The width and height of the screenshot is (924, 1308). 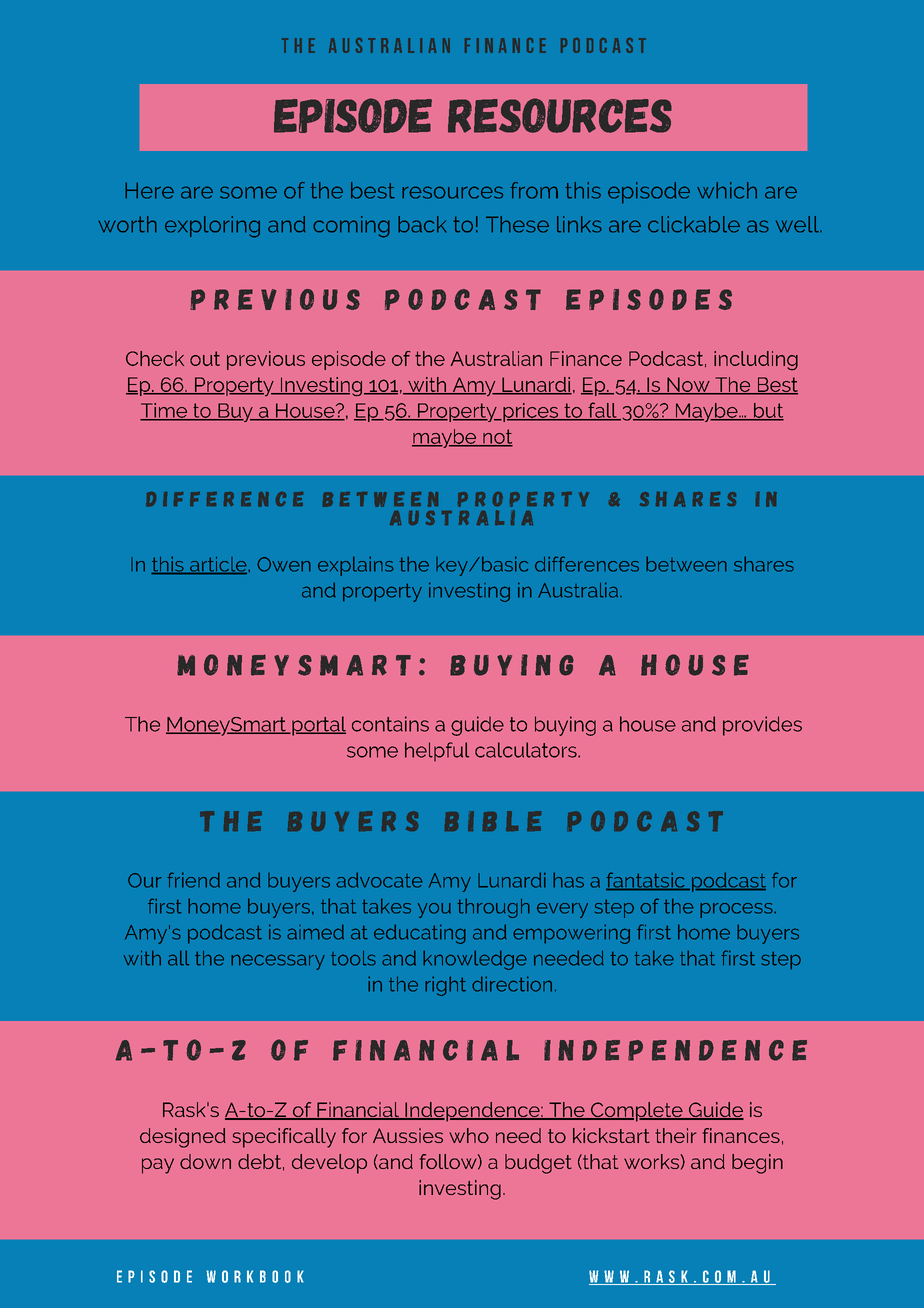 What do you see at coordinates (694, 224) in the screenshot?
I see `clickable` at bounding box center [694, 224].
